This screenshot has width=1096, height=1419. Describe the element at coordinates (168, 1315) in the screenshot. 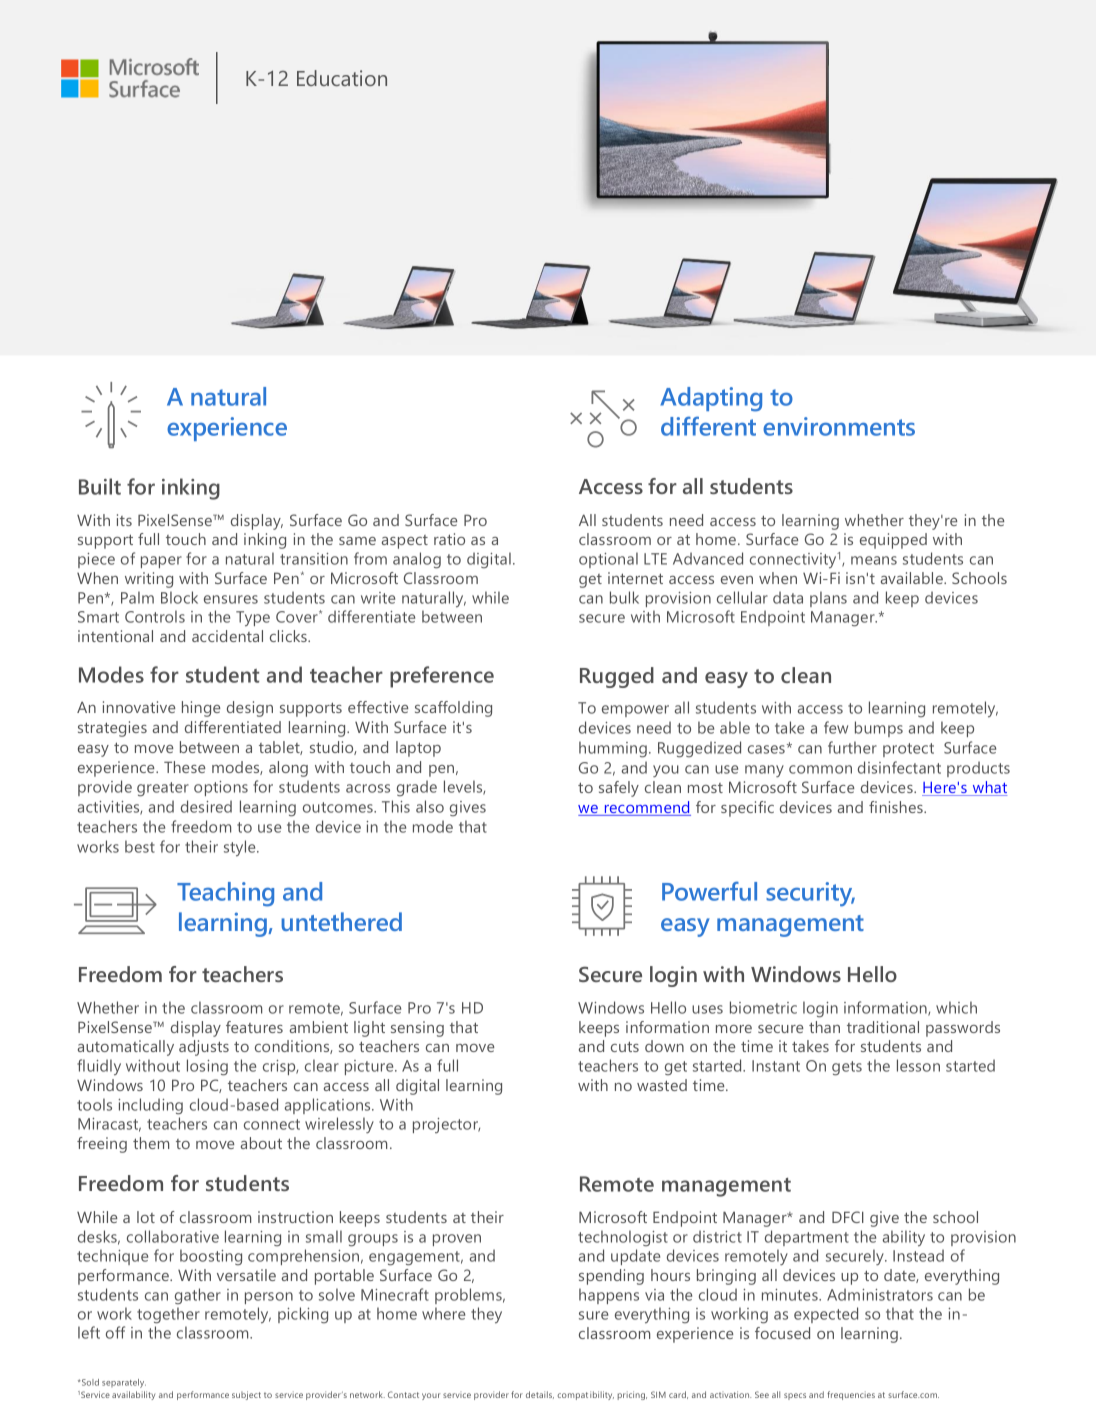

I see `together` at that location.
